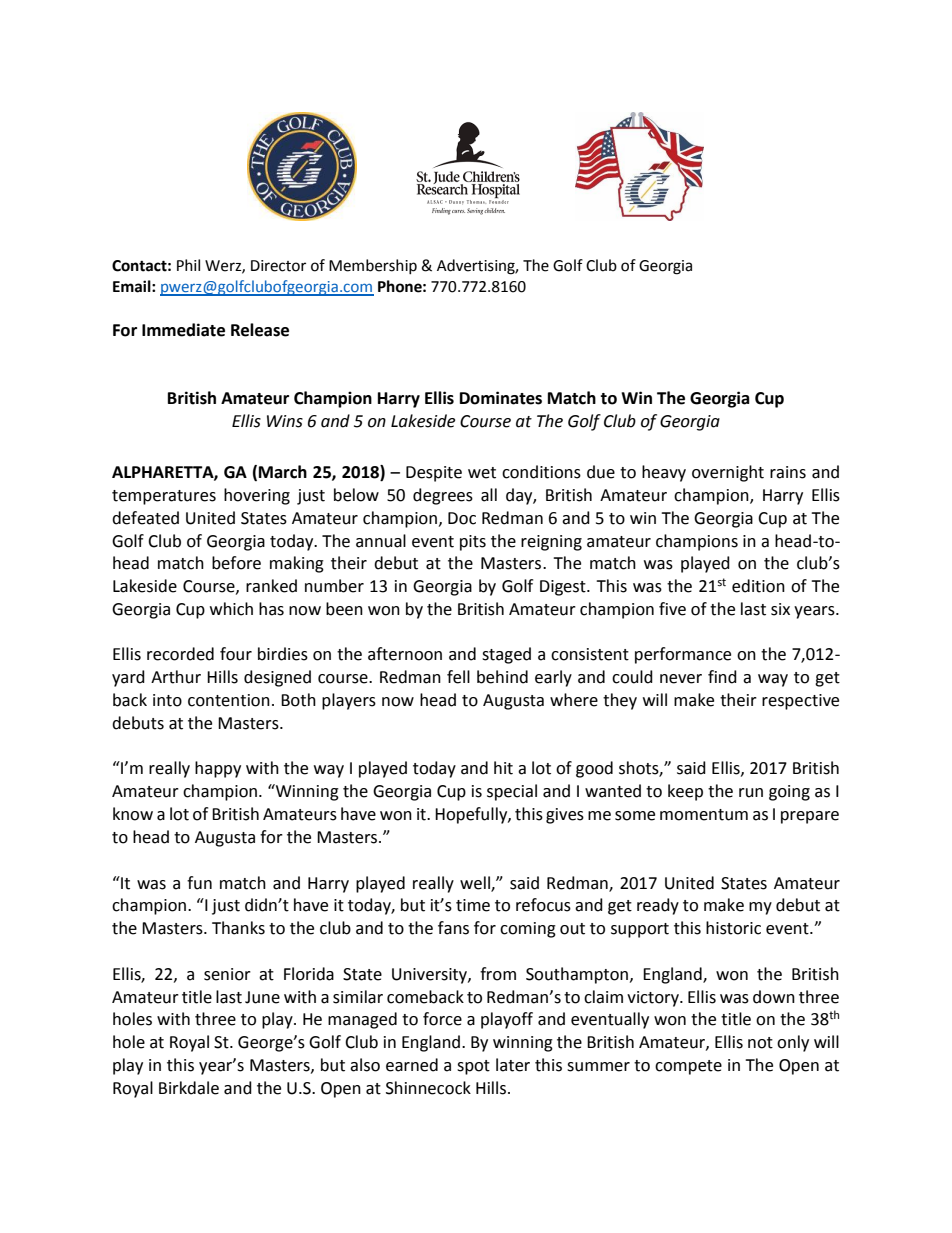 This screenshot has width=952, height=1233. Describe the element at coordinates (501, 398) in the screenshot. I see `Dominates` at that location.
